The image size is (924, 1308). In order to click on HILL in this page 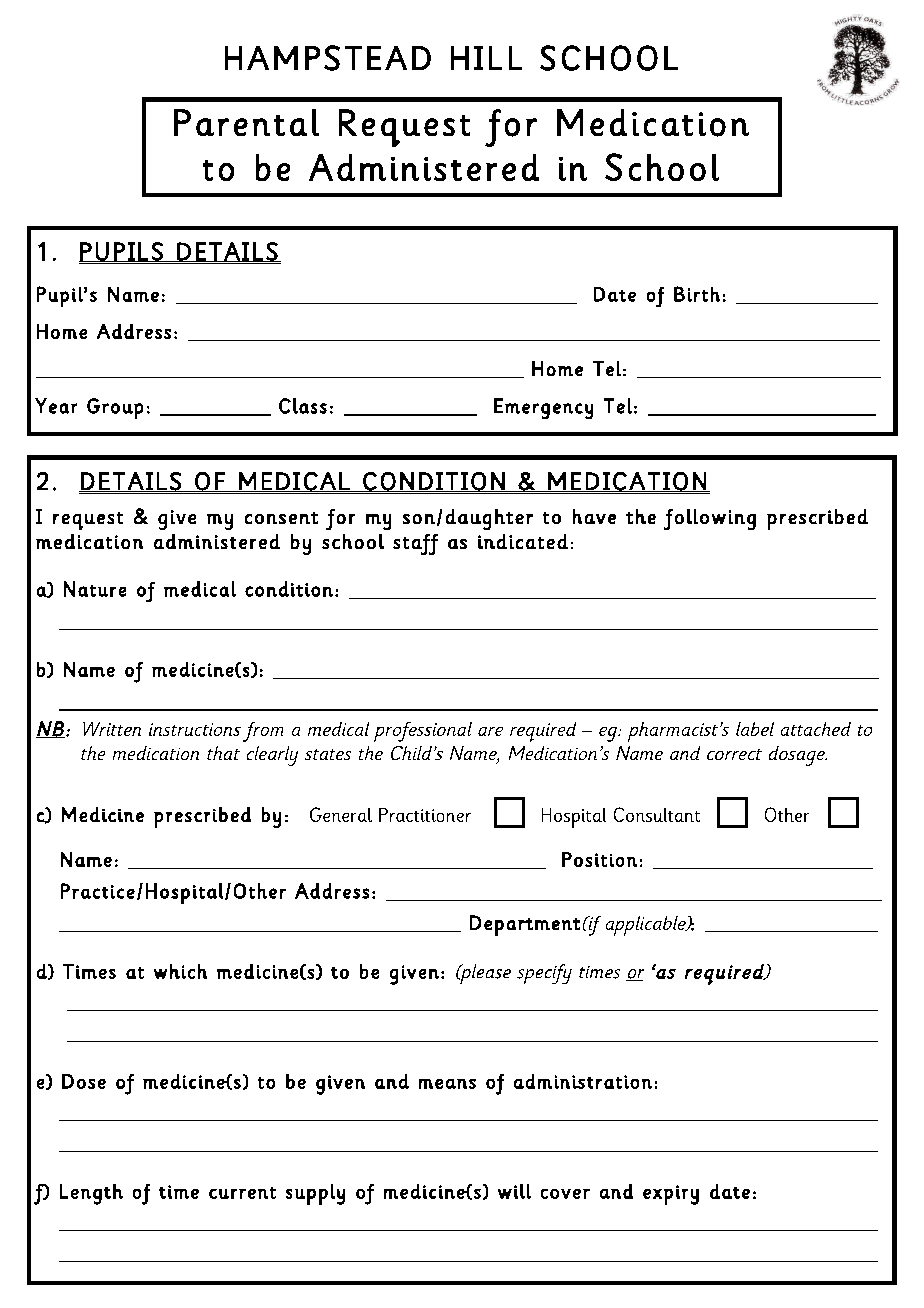, I will do `click(486, 58)`.
